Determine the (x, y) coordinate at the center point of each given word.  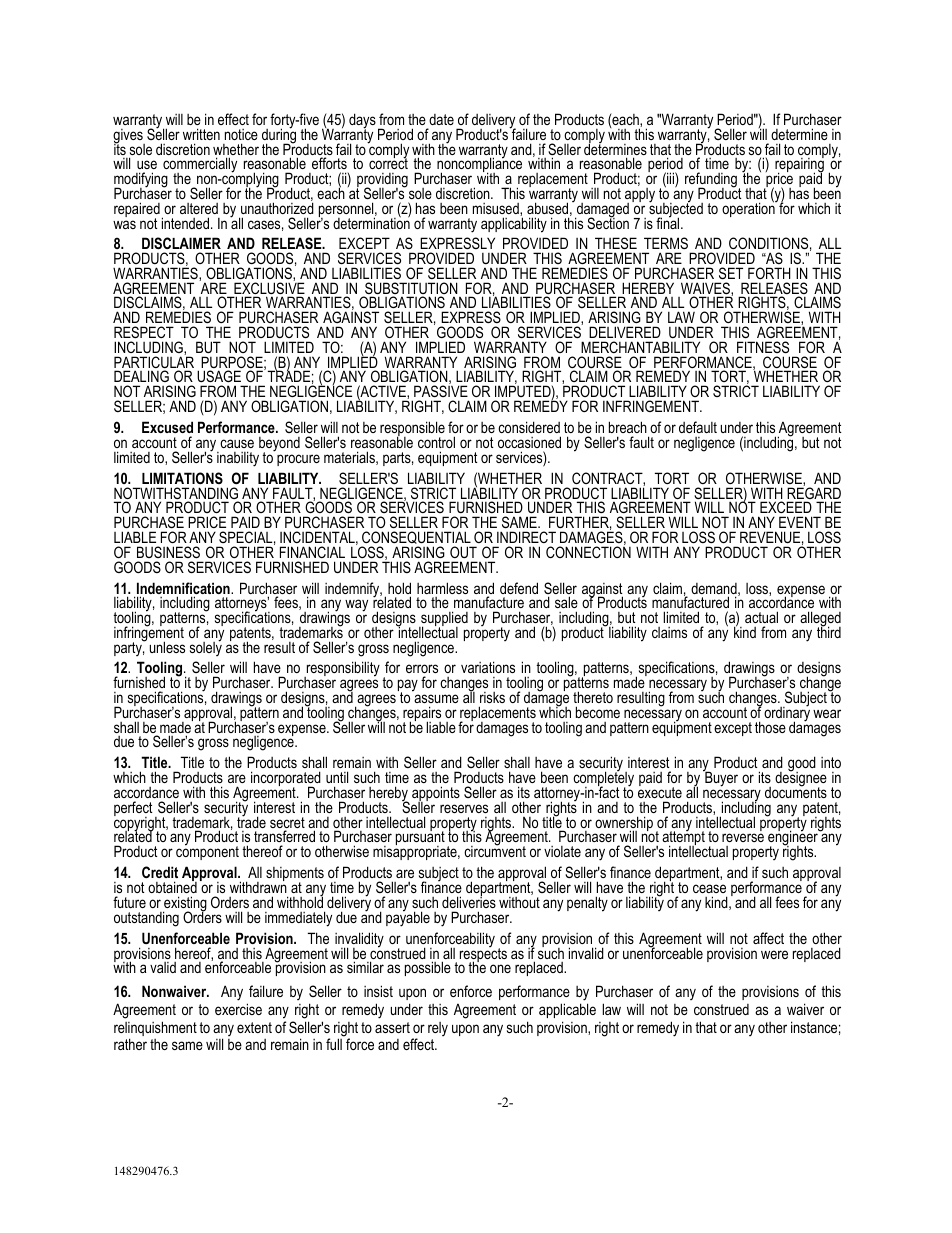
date (441, 119)
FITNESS (763, 347)
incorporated (286, 780)
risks (492, 697)
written (201, 134)
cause (237, 443)
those (770, 727)
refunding (711, 181)
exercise (238, 1009)
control (436, 442)
